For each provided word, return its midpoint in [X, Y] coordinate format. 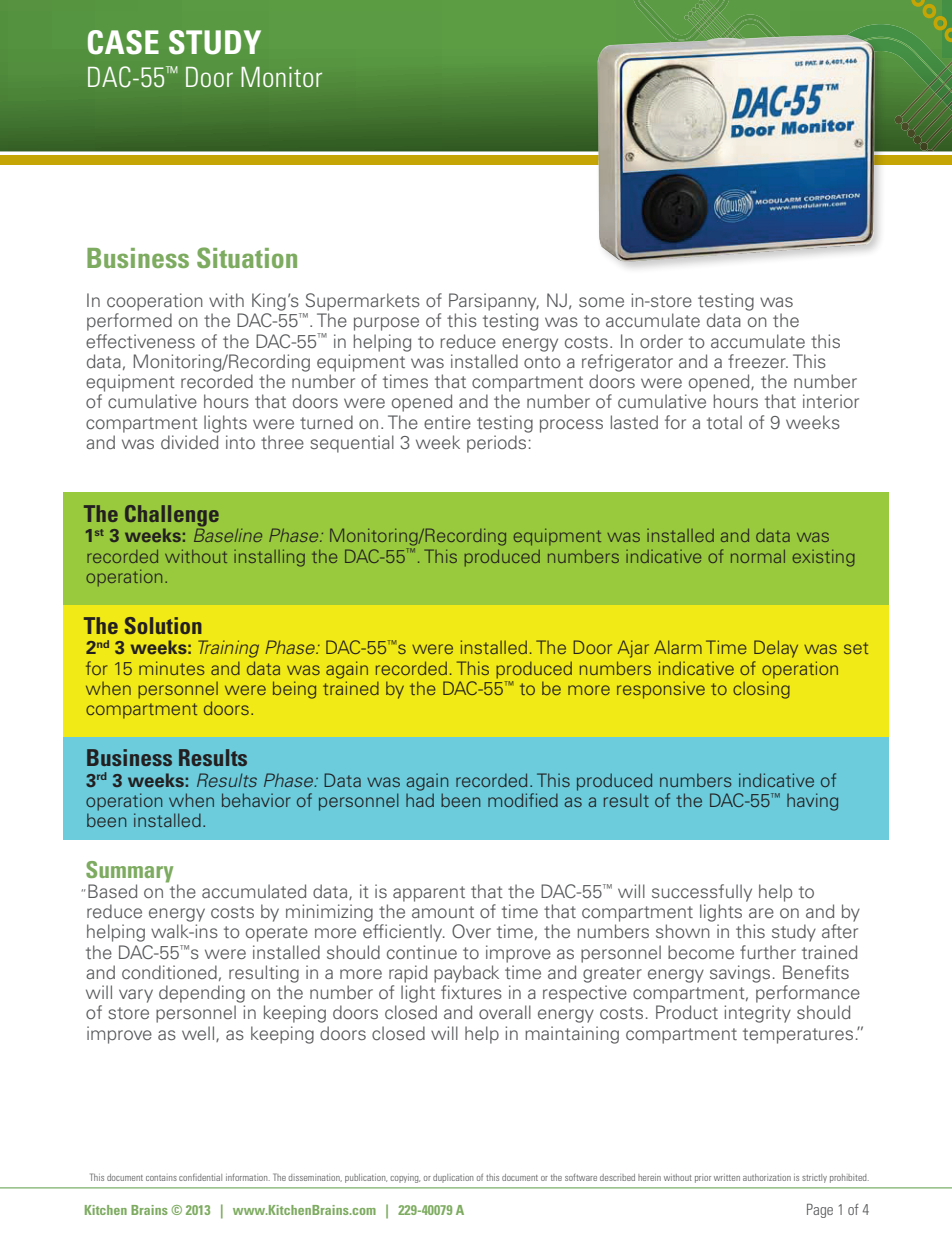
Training [228, 649]
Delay [776, 649]
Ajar [633, 649]
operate [277, 934]
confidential [200, 1177]
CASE [123, 42]
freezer [758, 361]
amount [443, 912]
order [661, 341]
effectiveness [140, 341]
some [601, 302]
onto [542, 362]
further [768, 952]
